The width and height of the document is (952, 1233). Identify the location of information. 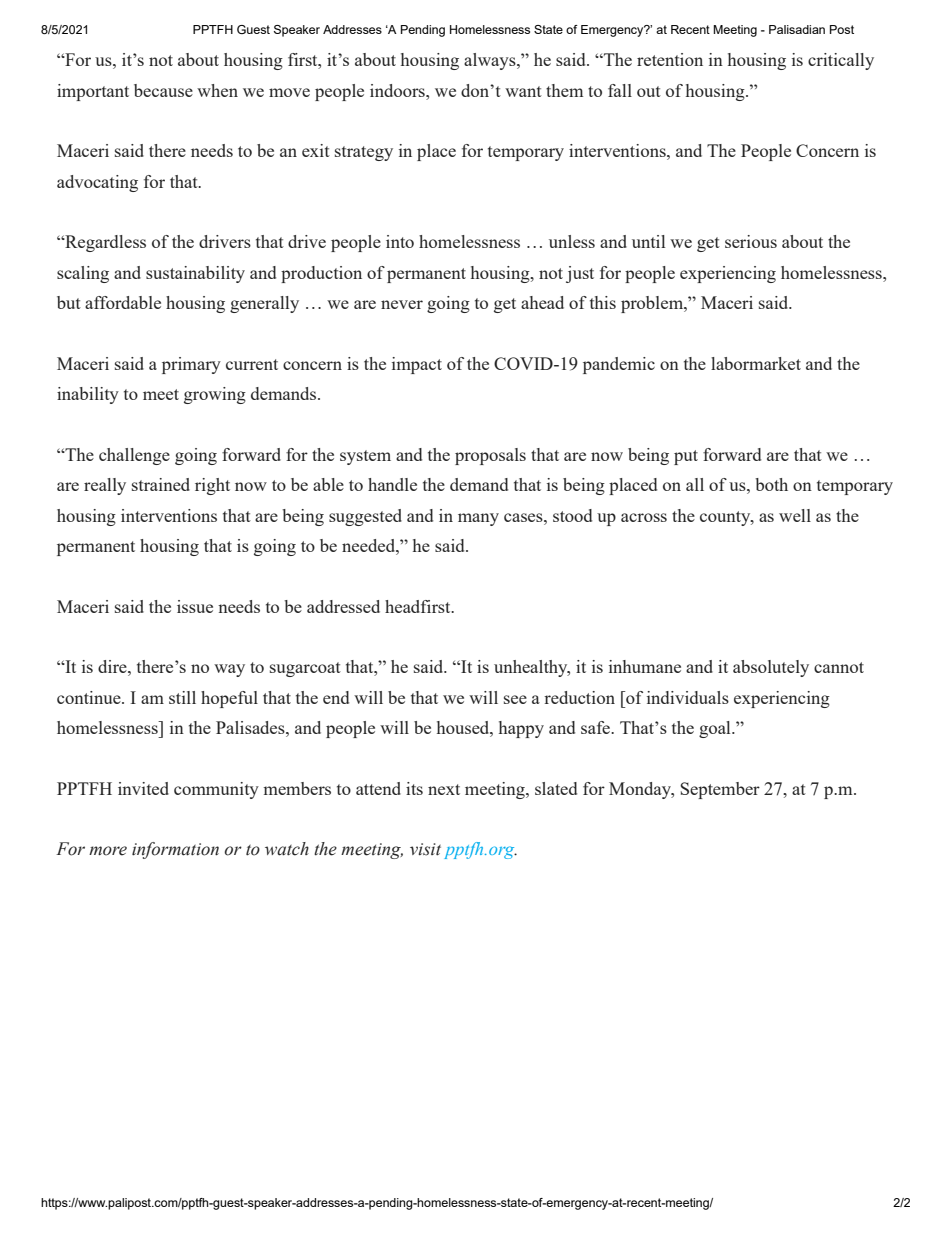
(175, 850).
